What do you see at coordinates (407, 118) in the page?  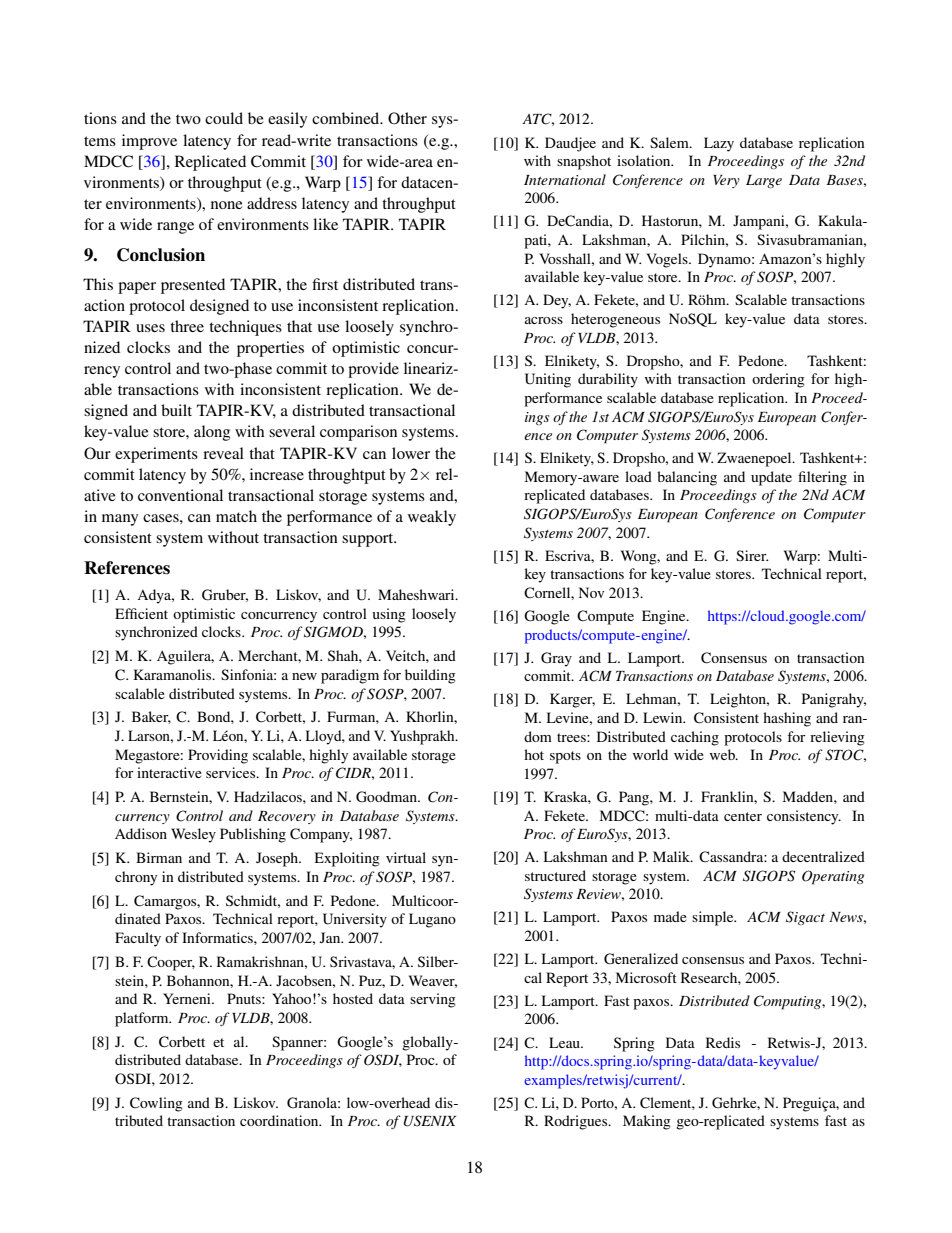 I see `Other` at bounding box center [407, 118].
